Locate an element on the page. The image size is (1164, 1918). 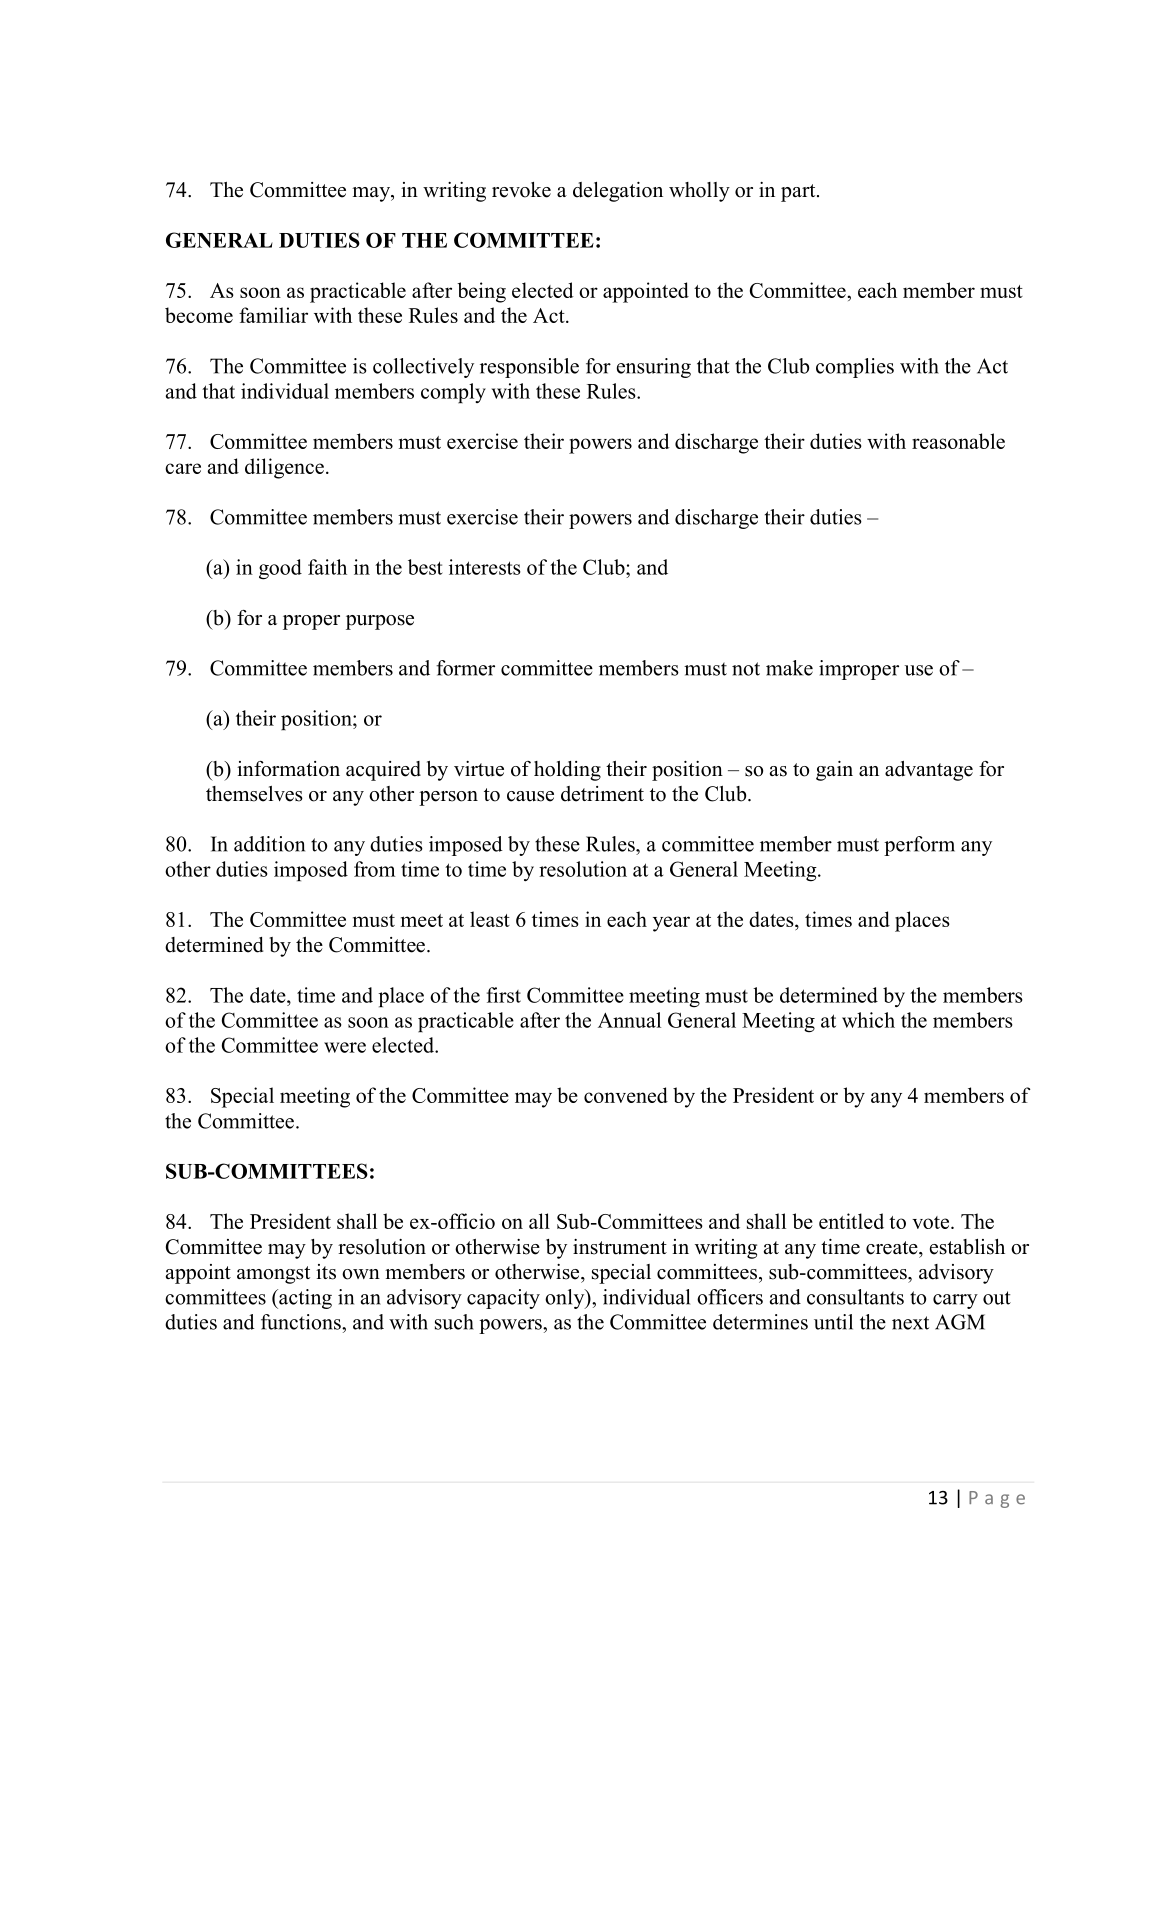
good is located at coordinates (280, 569).
